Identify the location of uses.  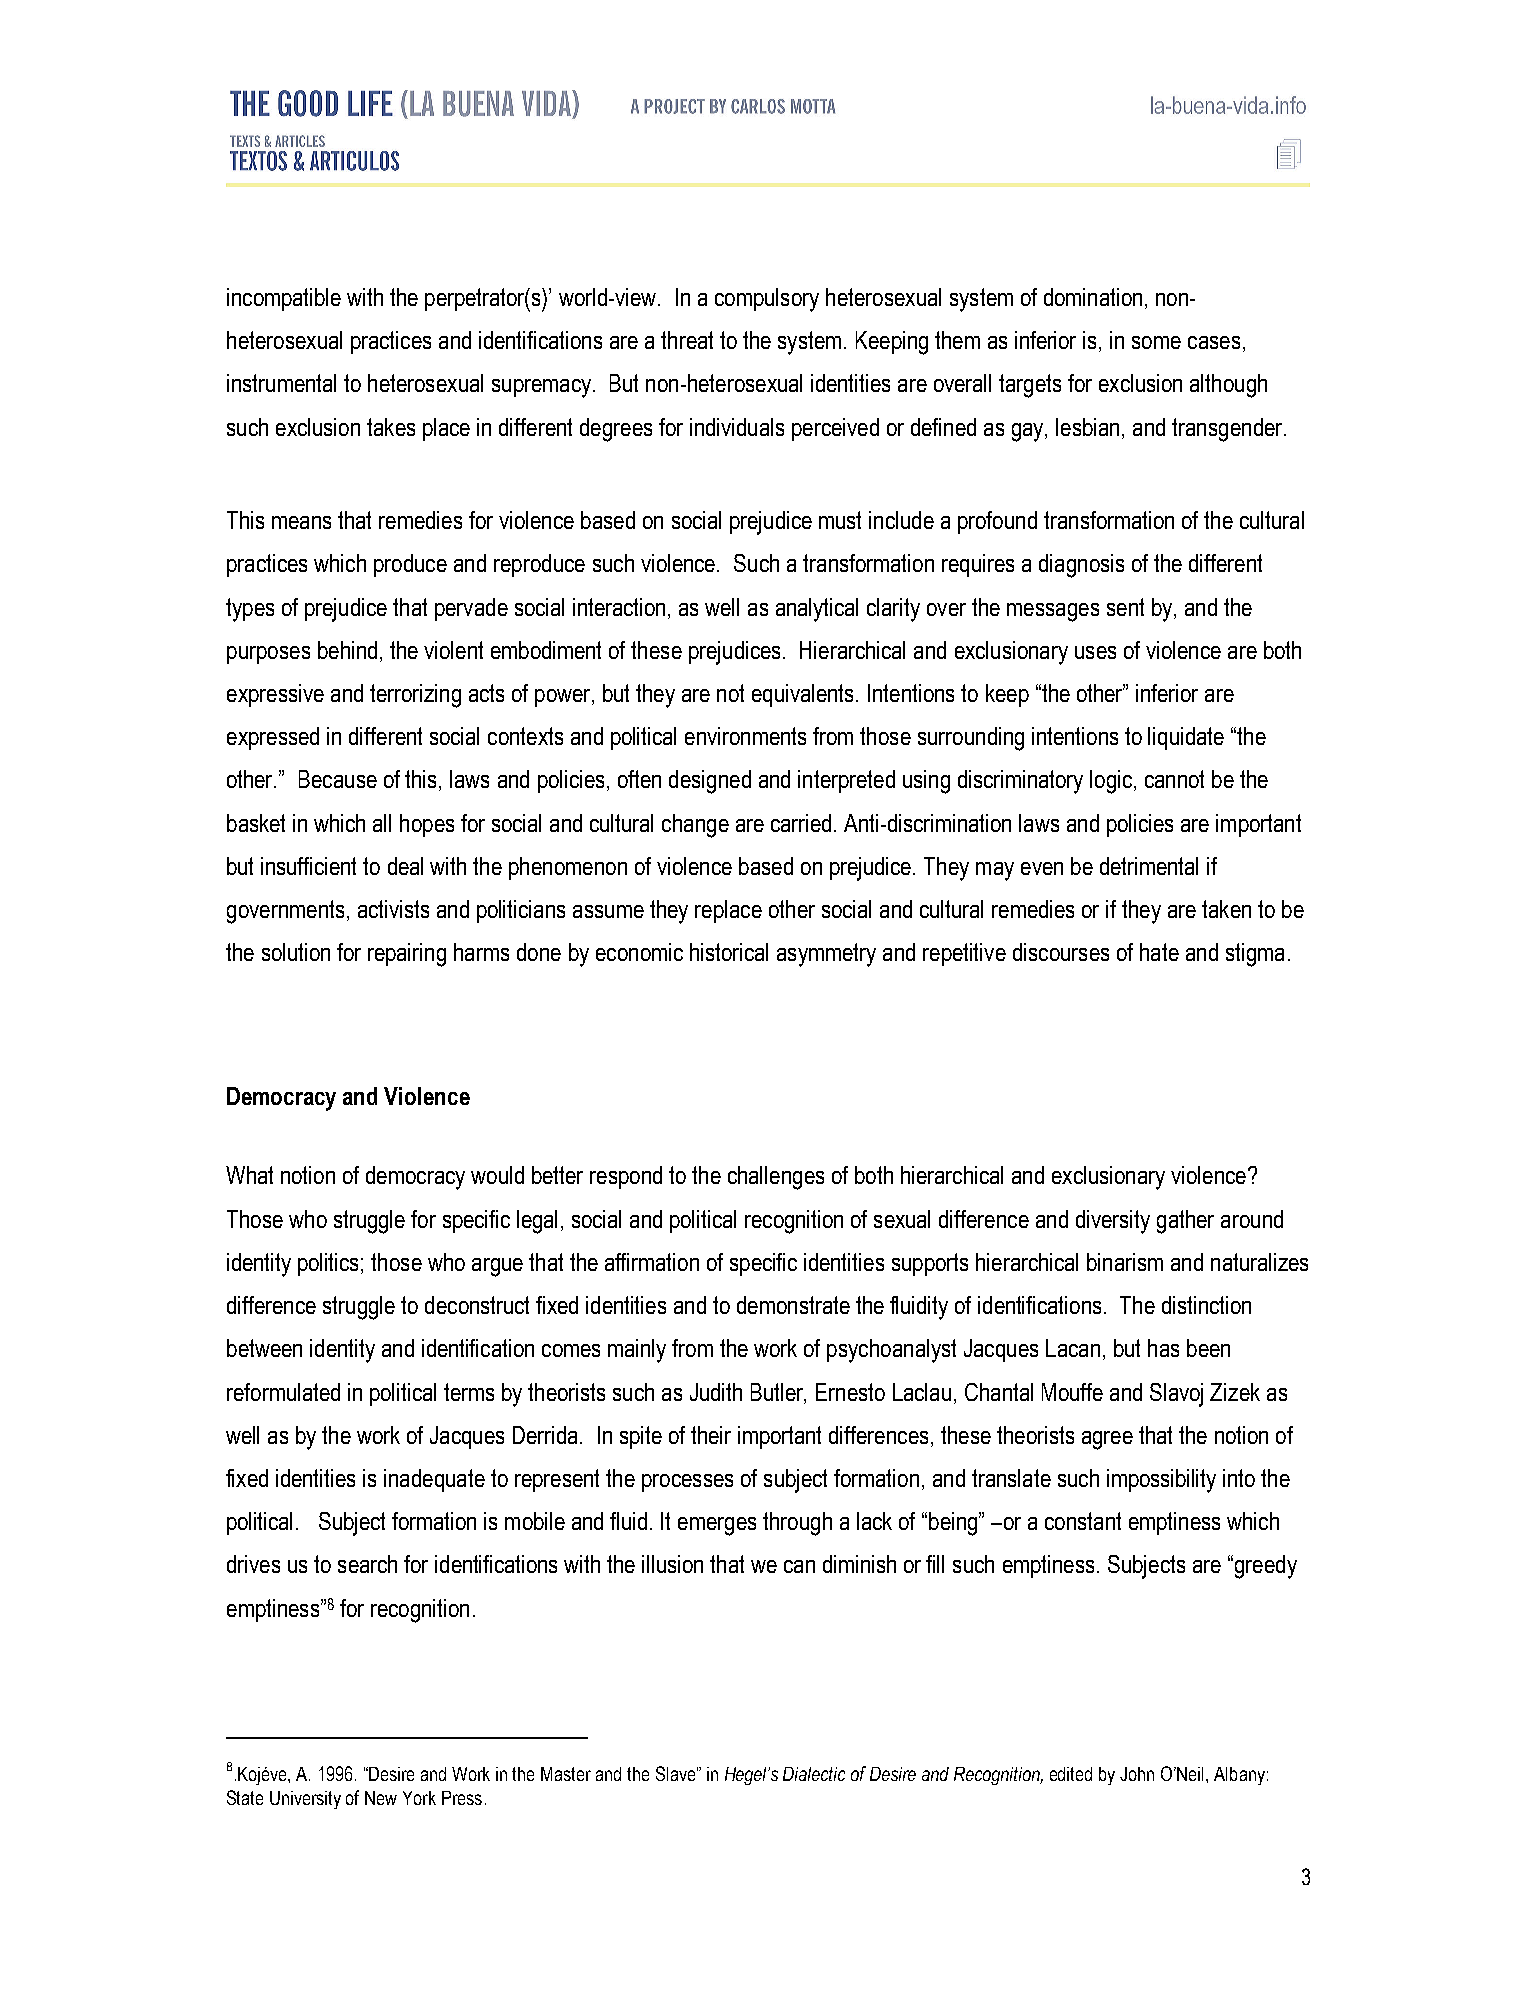
(1095, 652).
